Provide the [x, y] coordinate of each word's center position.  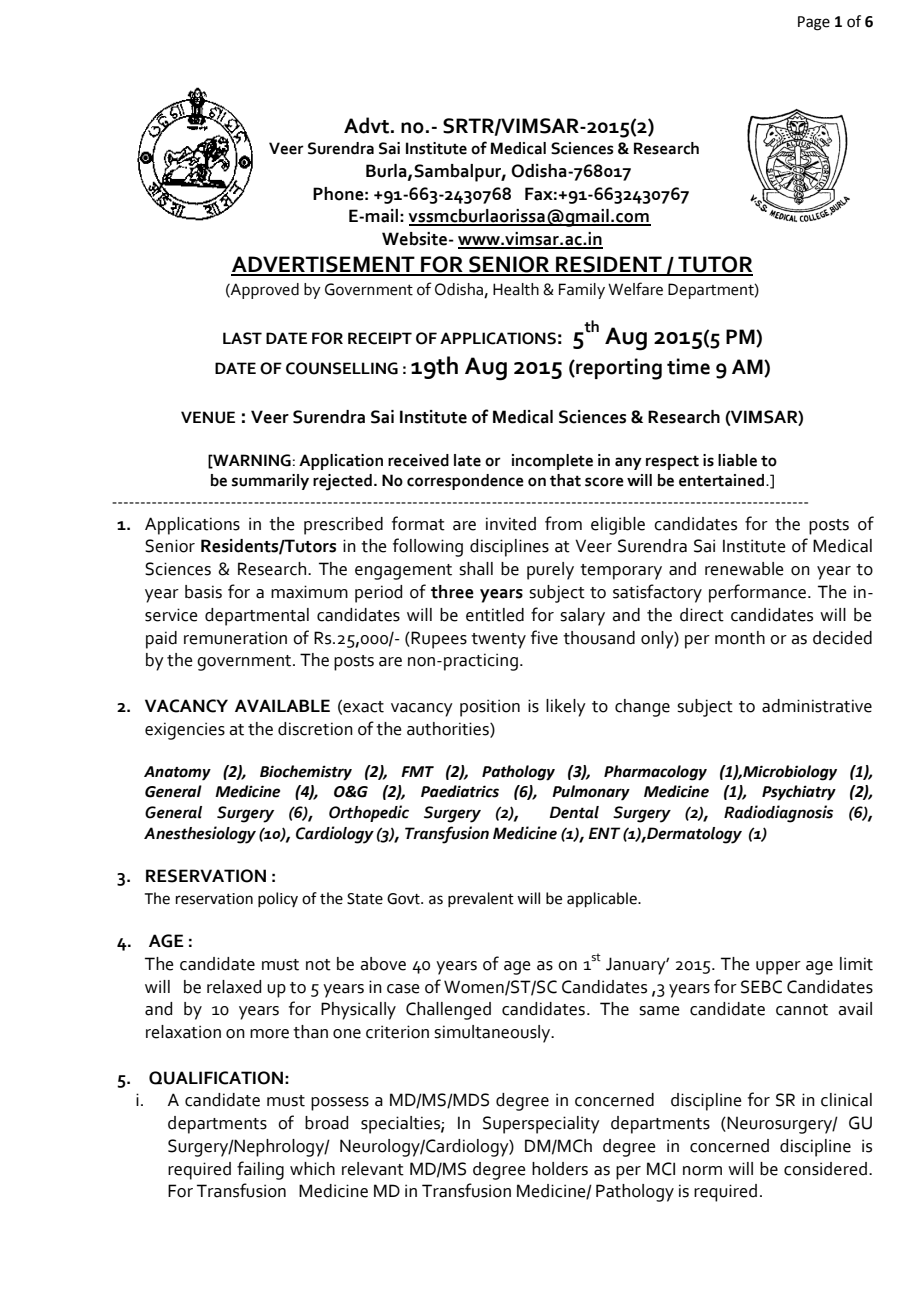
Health [516, 289]
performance [759, 593]
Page [814, 23]
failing [260, 1170]
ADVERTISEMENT [324, 265]
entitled [495, 615]
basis [203, 592]
